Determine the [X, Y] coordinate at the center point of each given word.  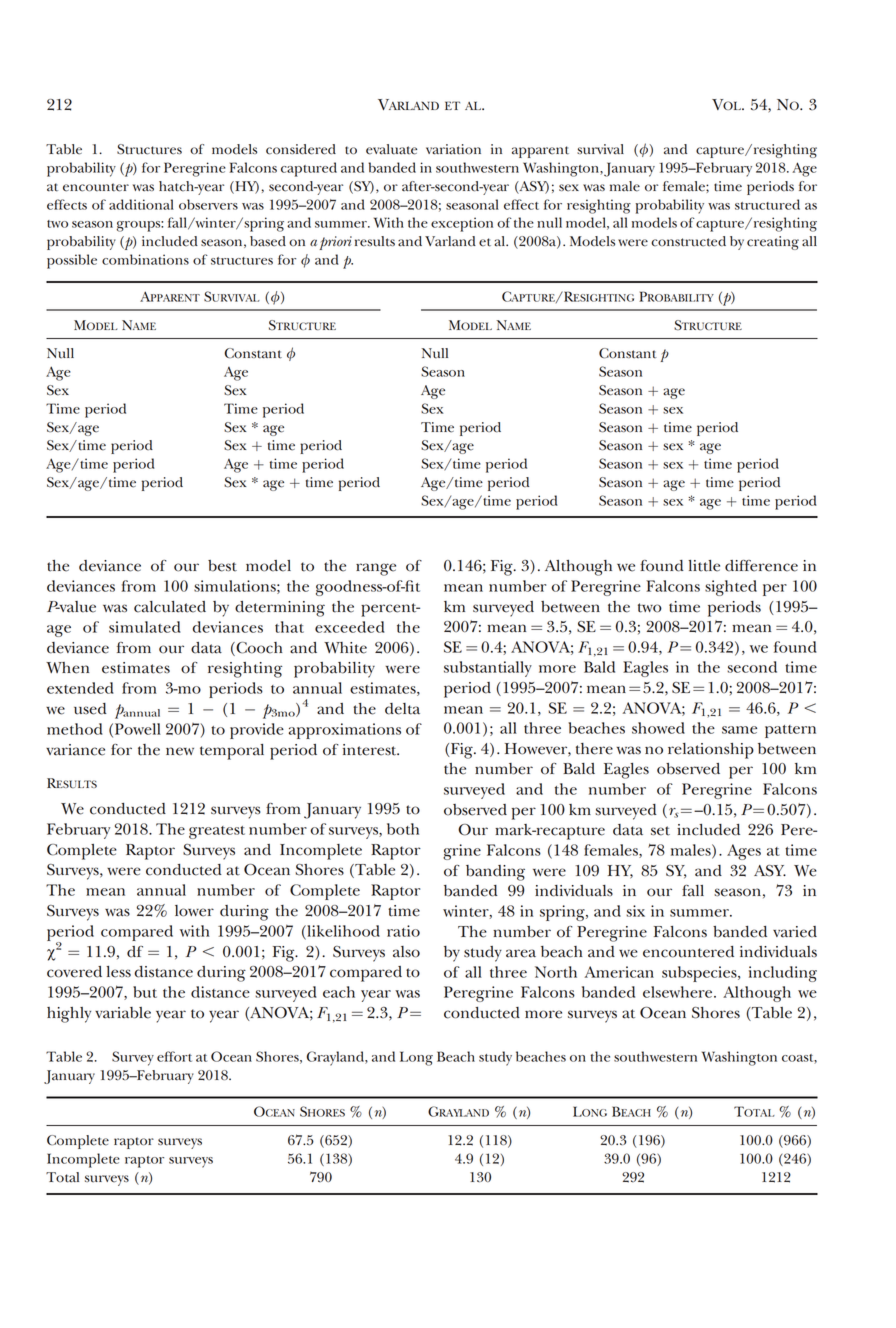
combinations [145, 259]
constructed [688, 241]
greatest [217, 832]
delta [402, 709]
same [739, 730]
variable [123, 1013]
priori [336, 243]
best [222, 566]
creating [773, 243]
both [403, 829]
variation [453, 149]
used [90, 709]
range [376, 569]
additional [141, 204]
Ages [744, 852]
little [704, 566]
